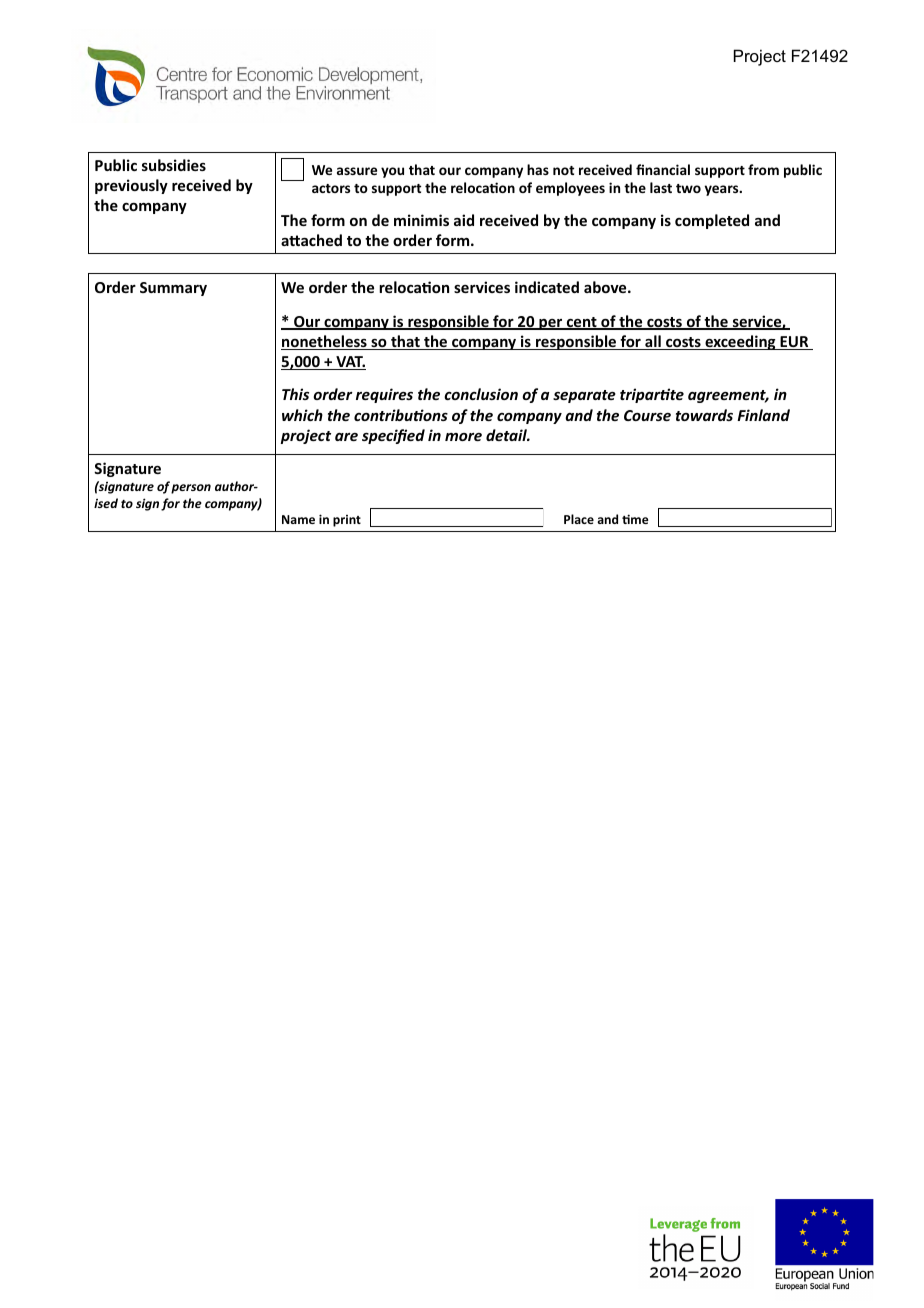 The image size is (924, 1308). Describe the element at coordinates (704, 415) in the page. I see `towards` at that location.
